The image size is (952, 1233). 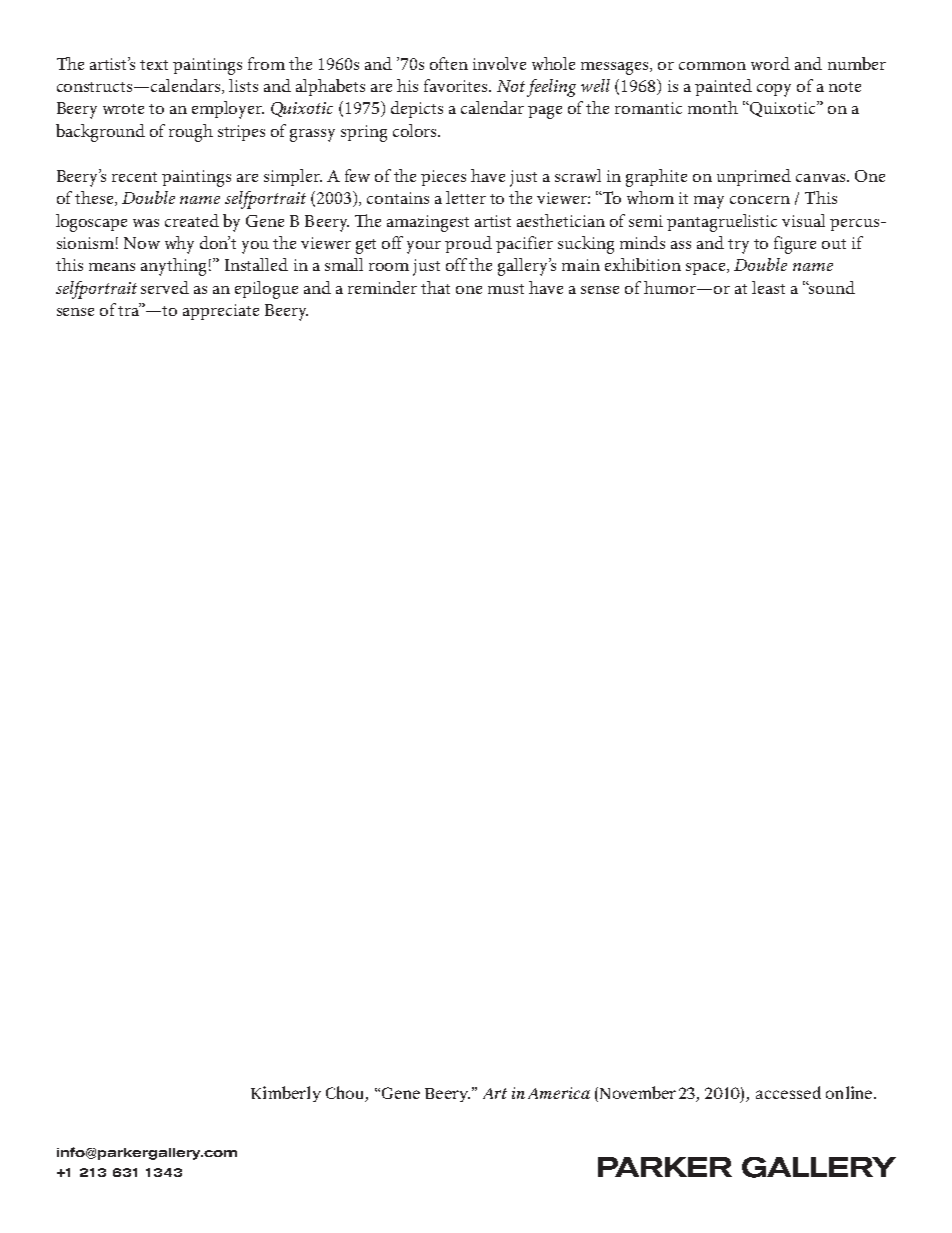 I want to click on favorites, so click(x=457, y=85).
